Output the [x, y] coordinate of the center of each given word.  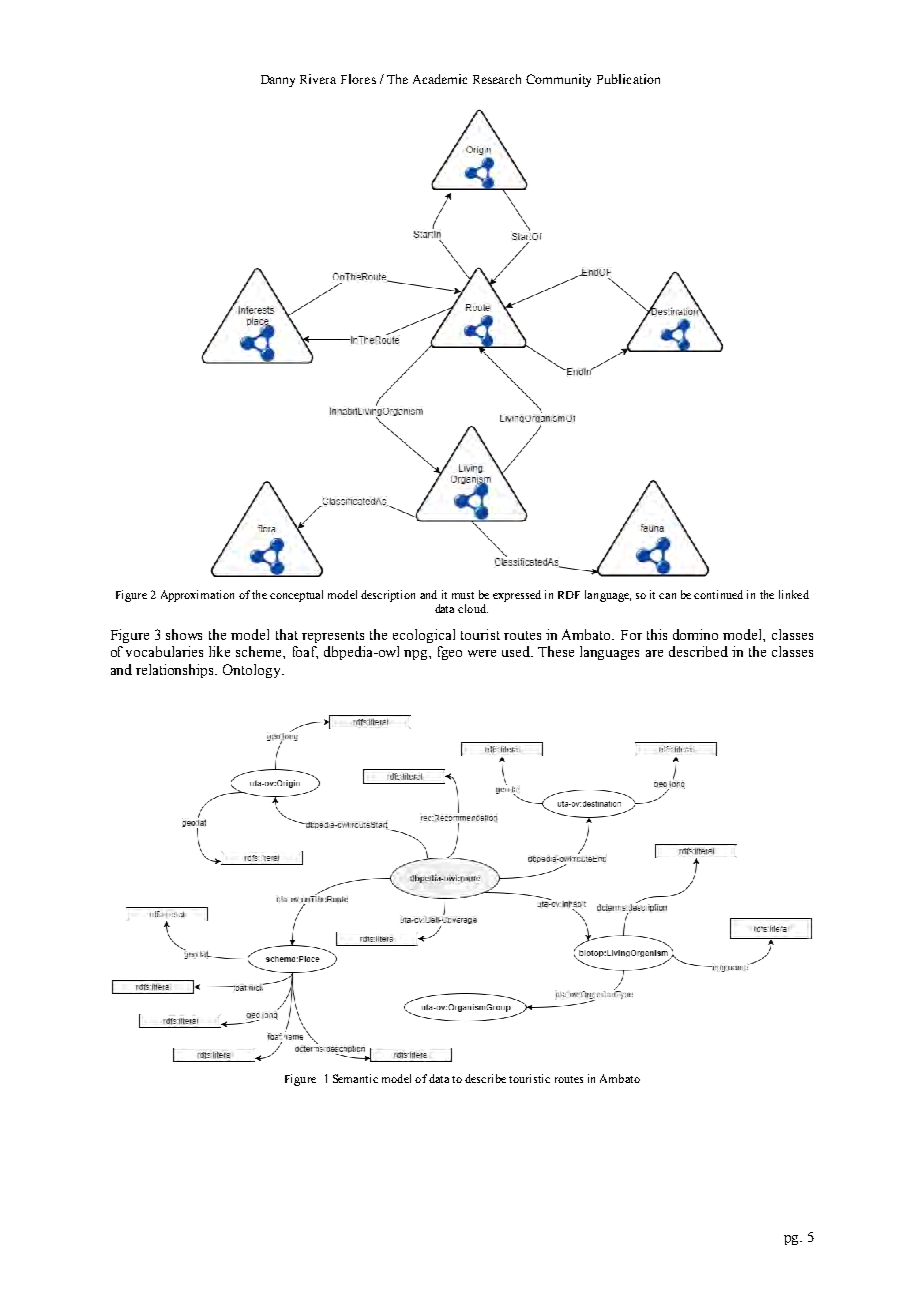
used [517, 651]
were [482, 653]
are [654, 653]
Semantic [355, 1078]
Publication [628, 79]
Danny [278, 81]
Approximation [197, 596]
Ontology [253, 671]
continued [718, 594]
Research [497, 79]
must [463, 595]
